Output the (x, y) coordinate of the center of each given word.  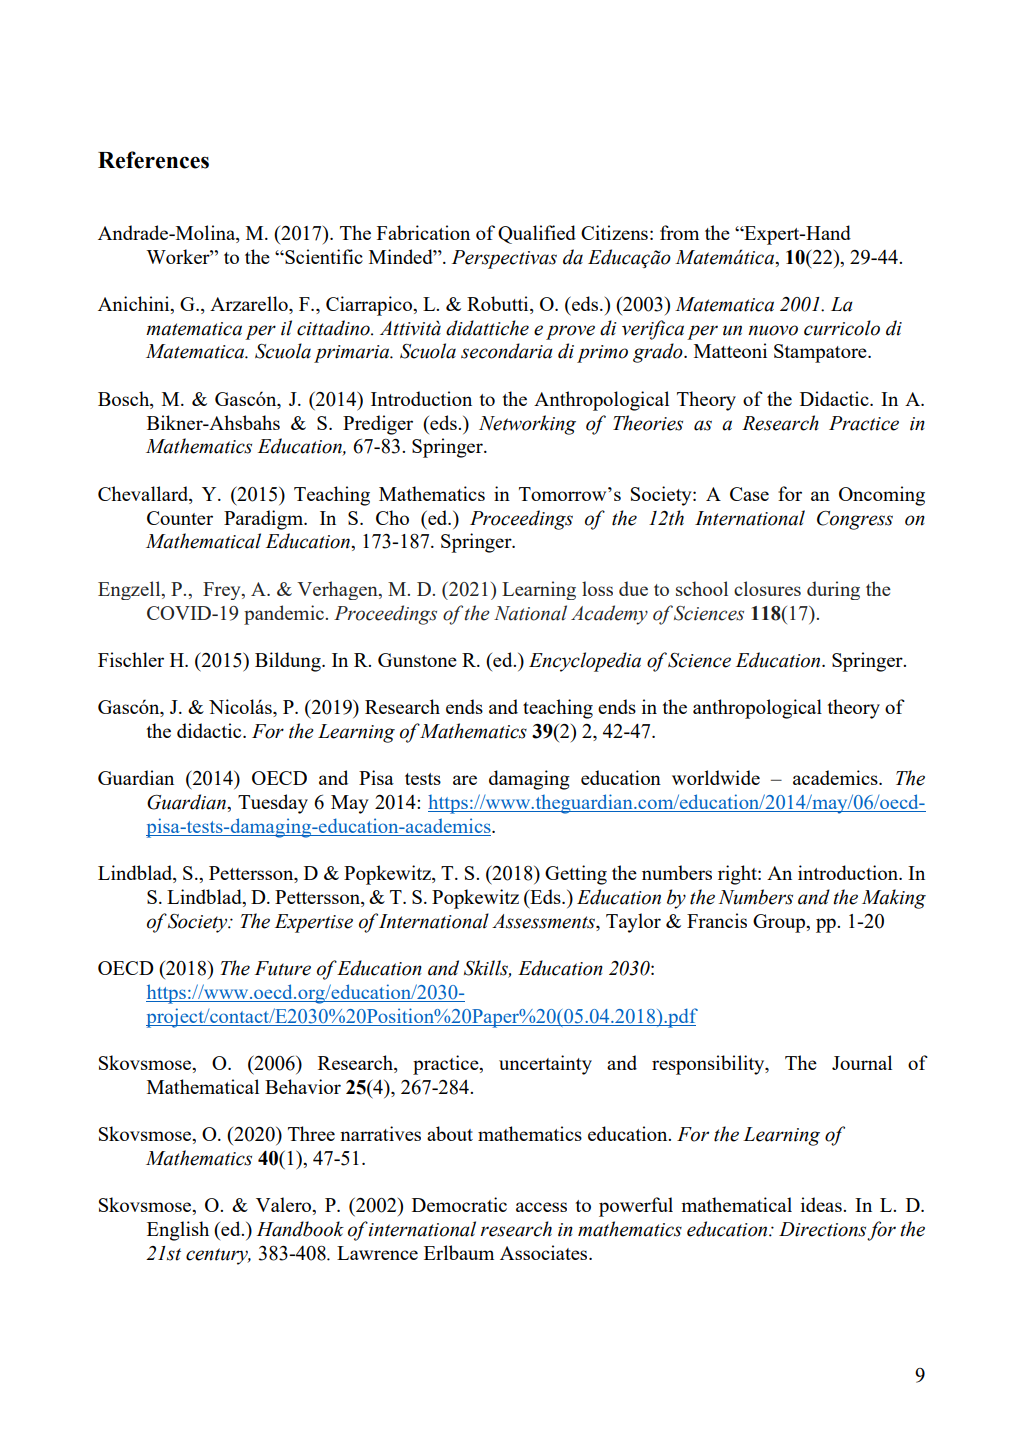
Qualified (537, 234)
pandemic (284, 615)
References (153, 160)
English (178, 1231)
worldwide (716, 777)
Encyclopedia (585, 662)
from (679, 232)
